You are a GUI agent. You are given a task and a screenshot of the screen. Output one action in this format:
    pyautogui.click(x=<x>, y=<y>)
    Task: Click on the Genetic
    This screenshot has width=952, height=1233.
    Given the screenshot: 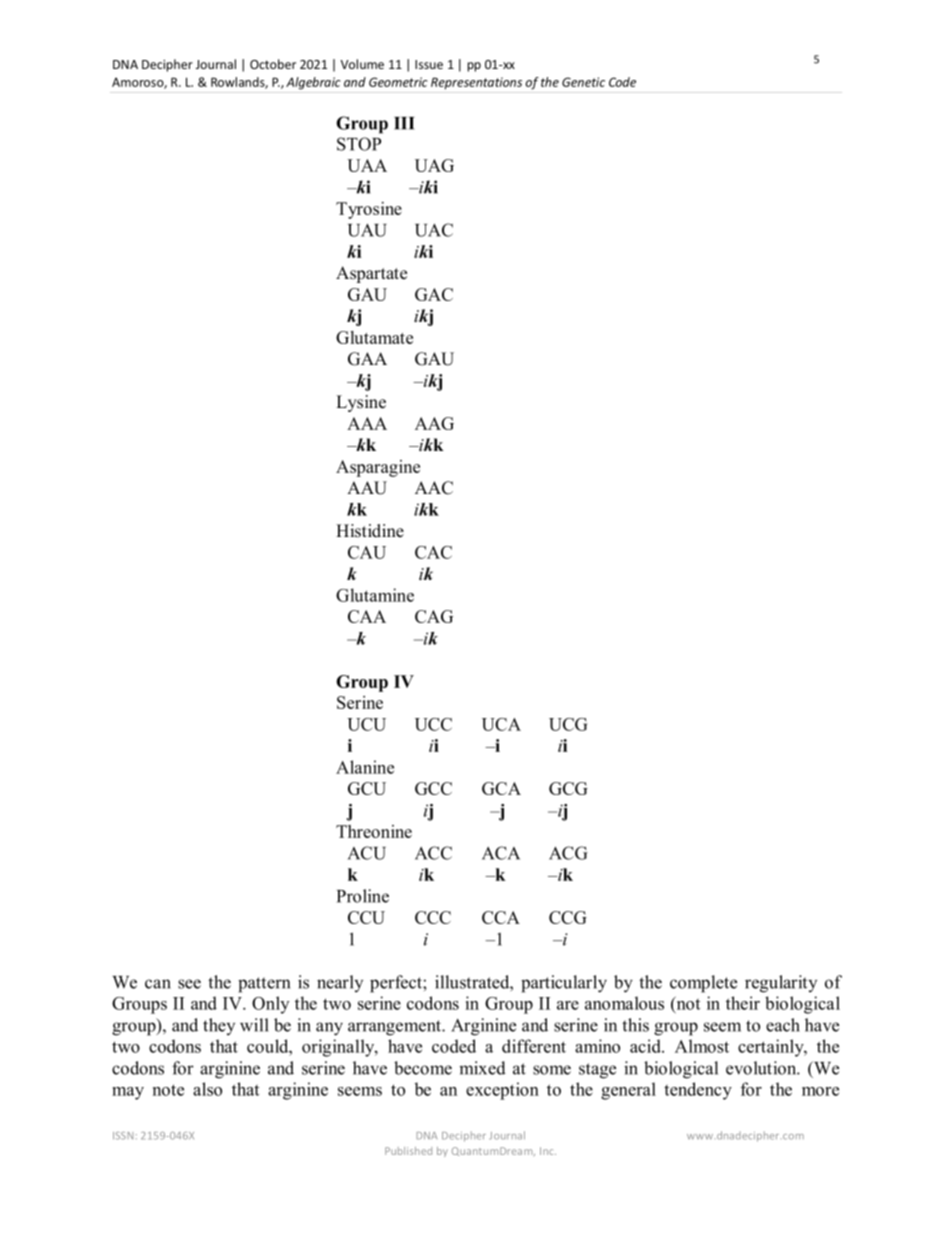 What is the action you would take?
    pyautogui.click(x=583, y=82)
